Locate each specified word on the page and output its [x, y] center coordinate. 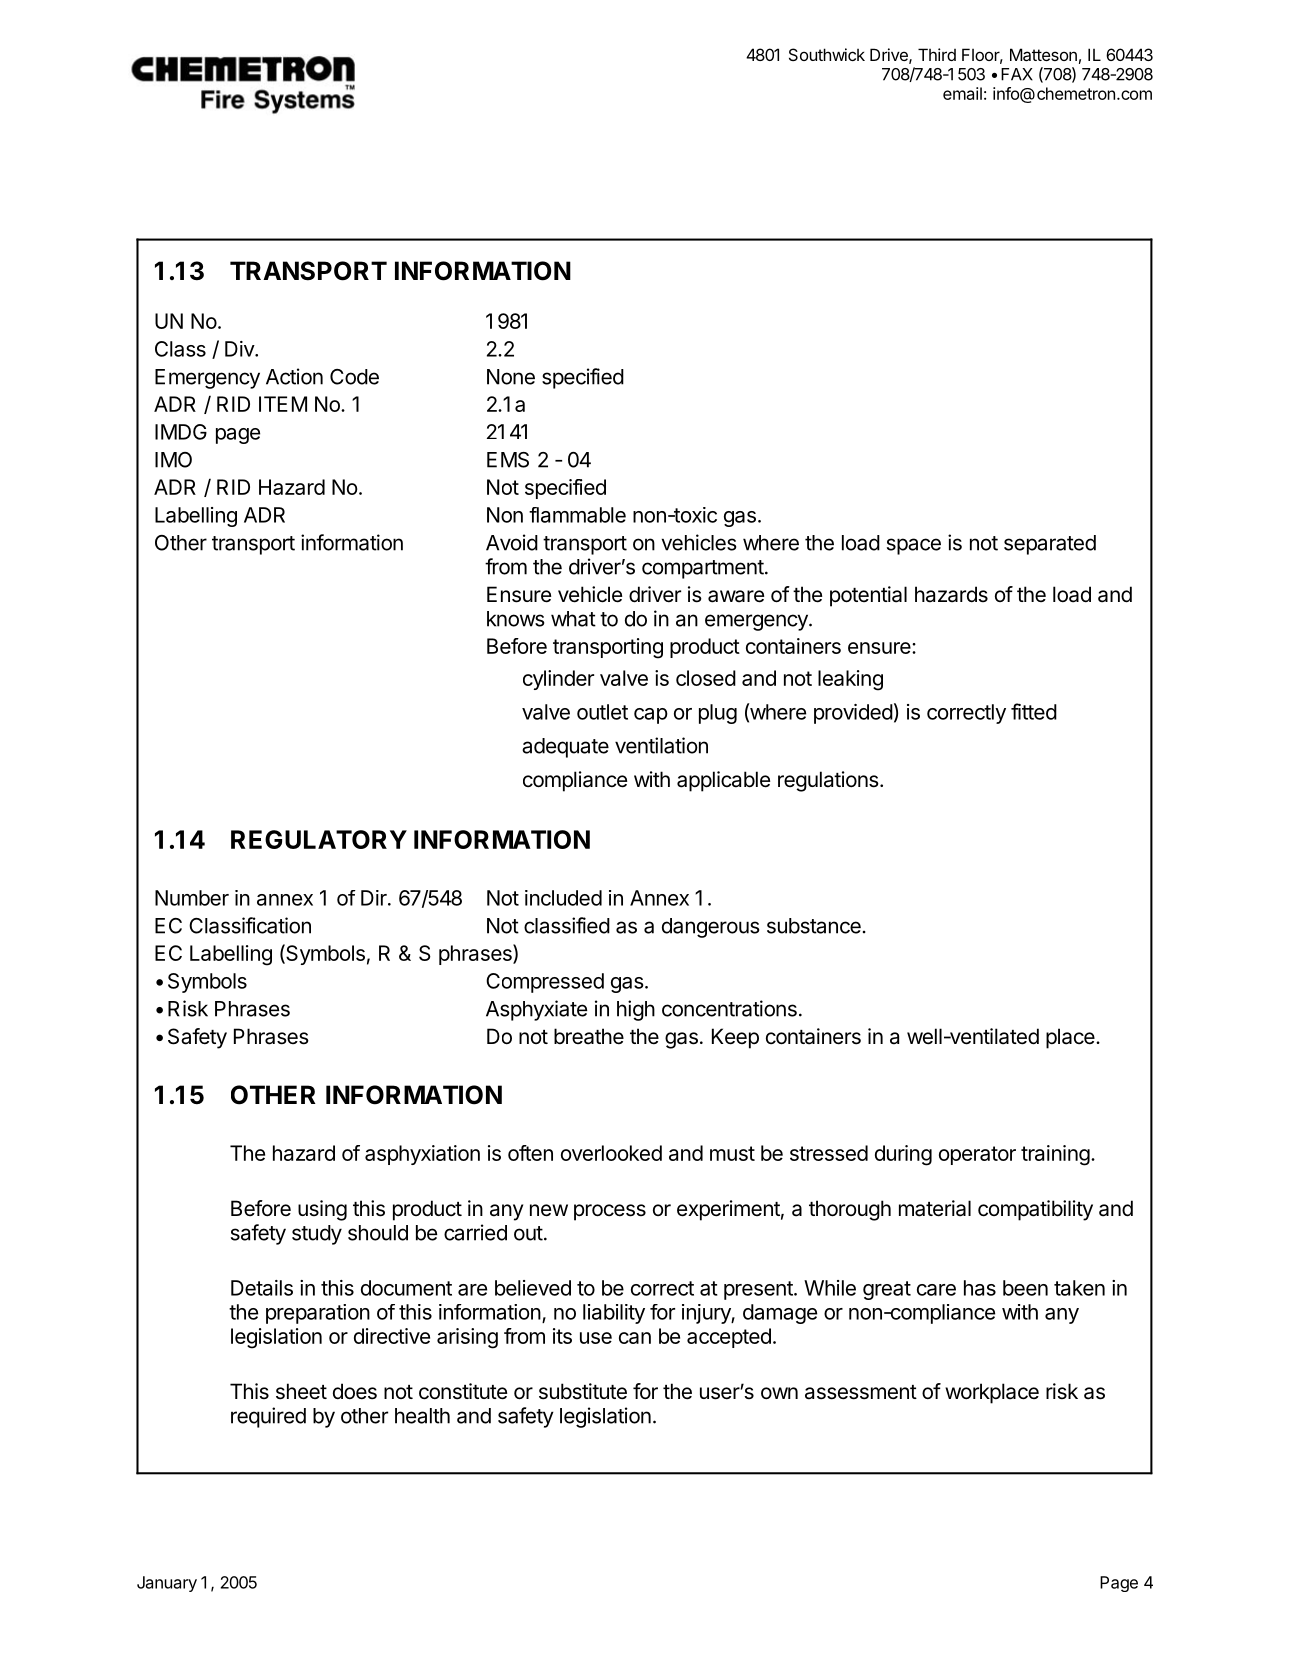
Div [240, 349]
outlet [602, 712]
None [511, 377]
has [980, 1288]
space [914, 546]
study [317, 1235]
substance [814, 926]
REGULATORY [319, 839]
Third [937, 54]
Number [192, 898]
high [636, 1010]
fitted [1034, 711]
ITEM [283, 404]
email [962, 93]
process [610, 1212]
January [167, 1584]
